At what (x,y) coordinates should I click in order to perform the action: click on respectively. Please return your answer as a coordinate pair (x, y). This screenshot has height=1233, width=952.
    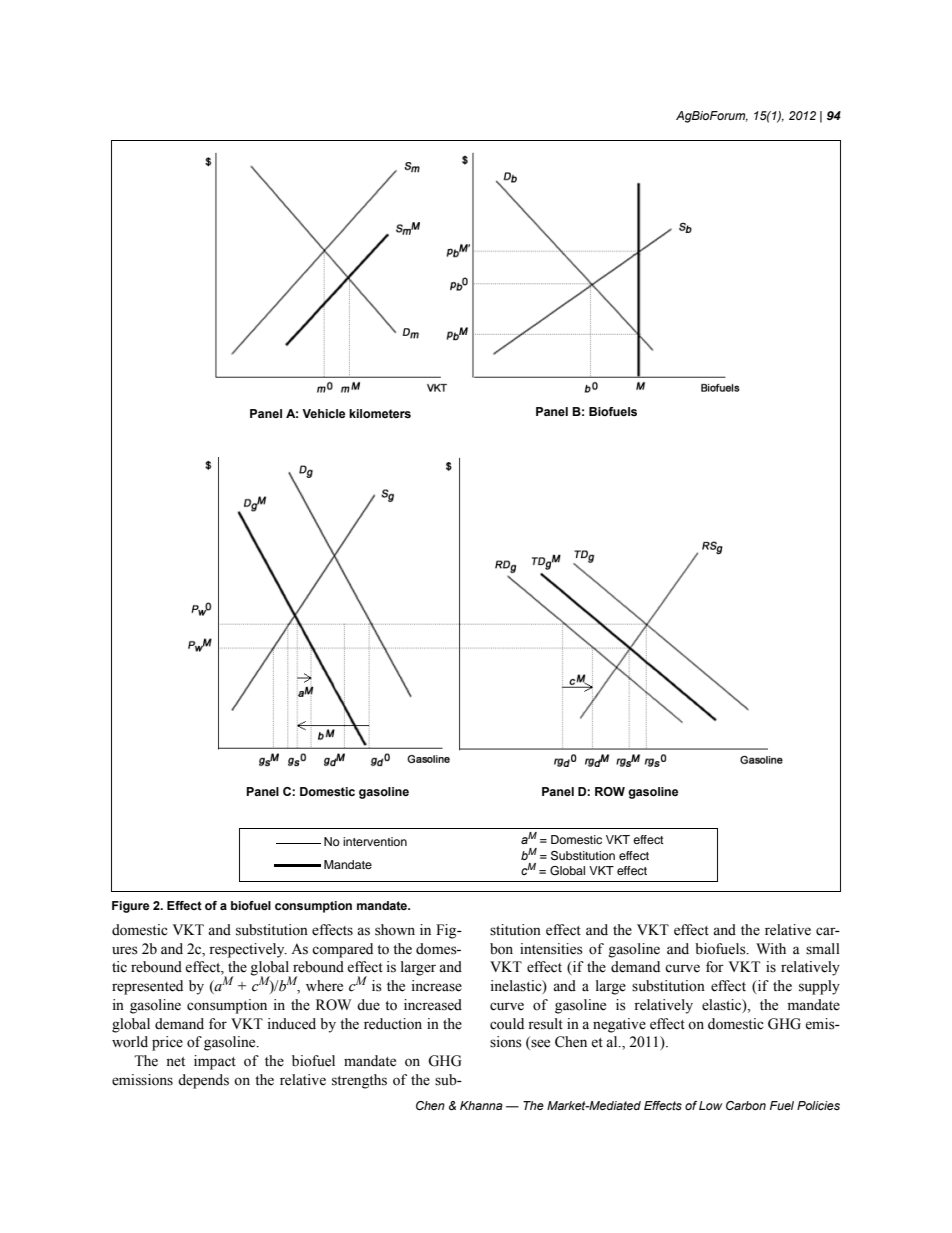
    Looking at the image, I should click on (248, 950).
